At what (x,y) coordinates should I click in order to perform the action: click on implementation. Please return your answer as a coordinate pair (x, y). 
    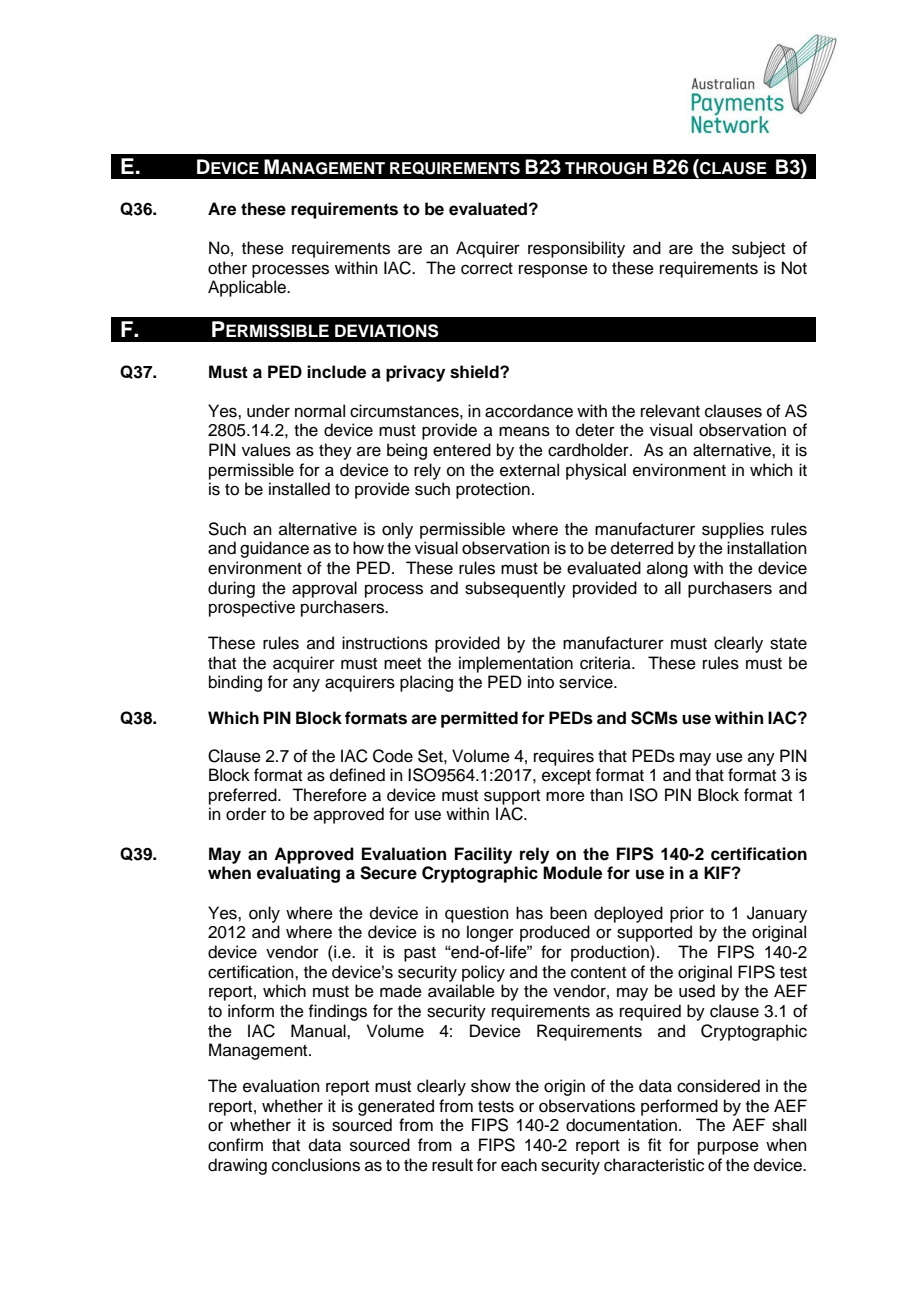
    Looking at the image, I should click on (516, 664).
